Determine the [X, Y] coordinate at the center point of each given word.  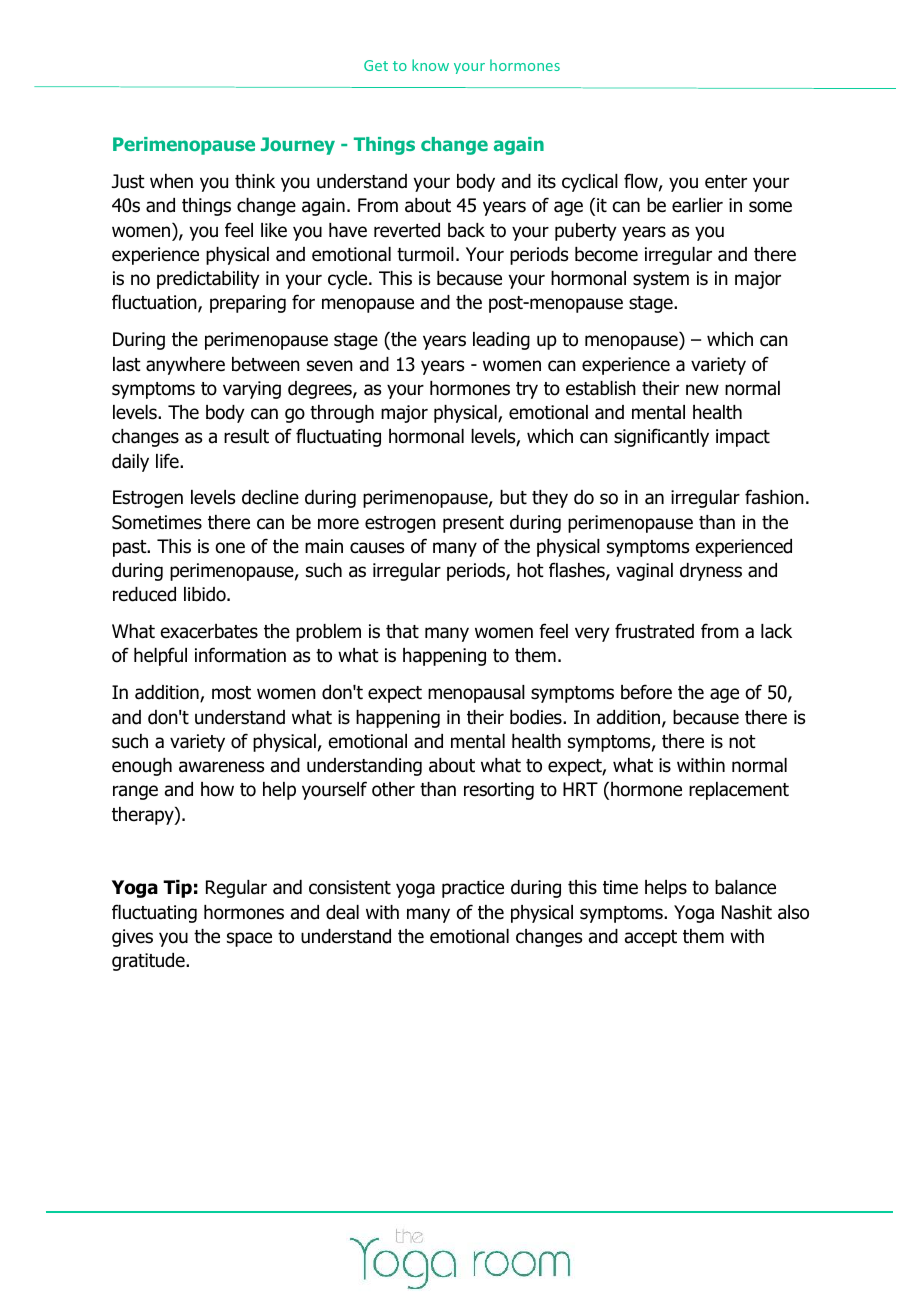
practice [473, 889]
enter [726, 182]
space [249, 939]
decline [270, 497]
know [430, 65]
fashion [774, 497]
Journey [298, 146]
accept [651, 938]
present [473, 524]
